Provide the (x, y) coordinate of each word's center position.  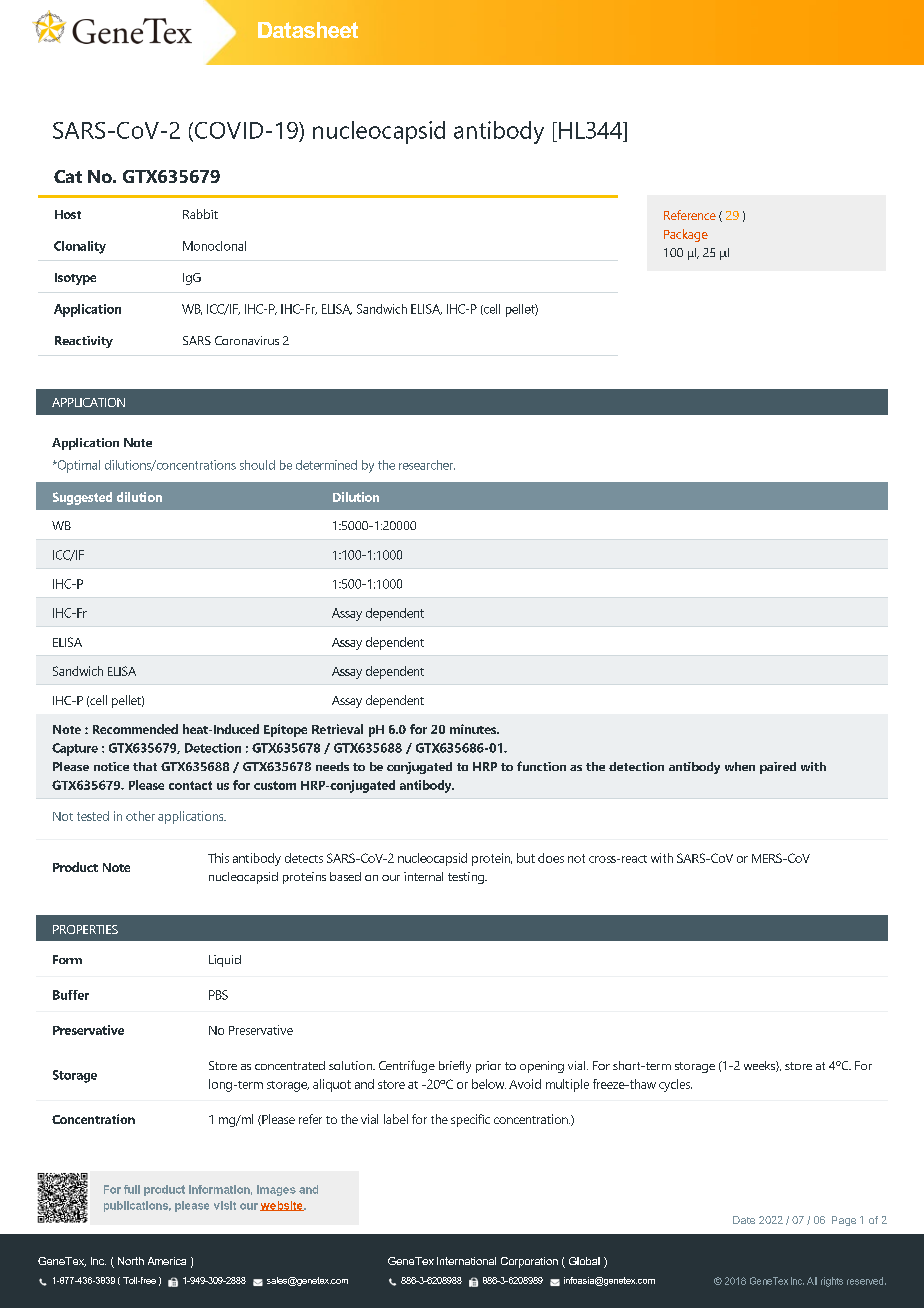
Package (686, 235)
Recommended (135, 729)
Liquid (225, 961)
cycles (675, 1085)
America (167, 1261)
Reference (690, 215)
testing (467, 878)
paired (778, 768)
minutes (474, 729)
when (740, 766)
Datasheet (308, 30)
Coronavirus (247, 340)
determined (326, 465)
